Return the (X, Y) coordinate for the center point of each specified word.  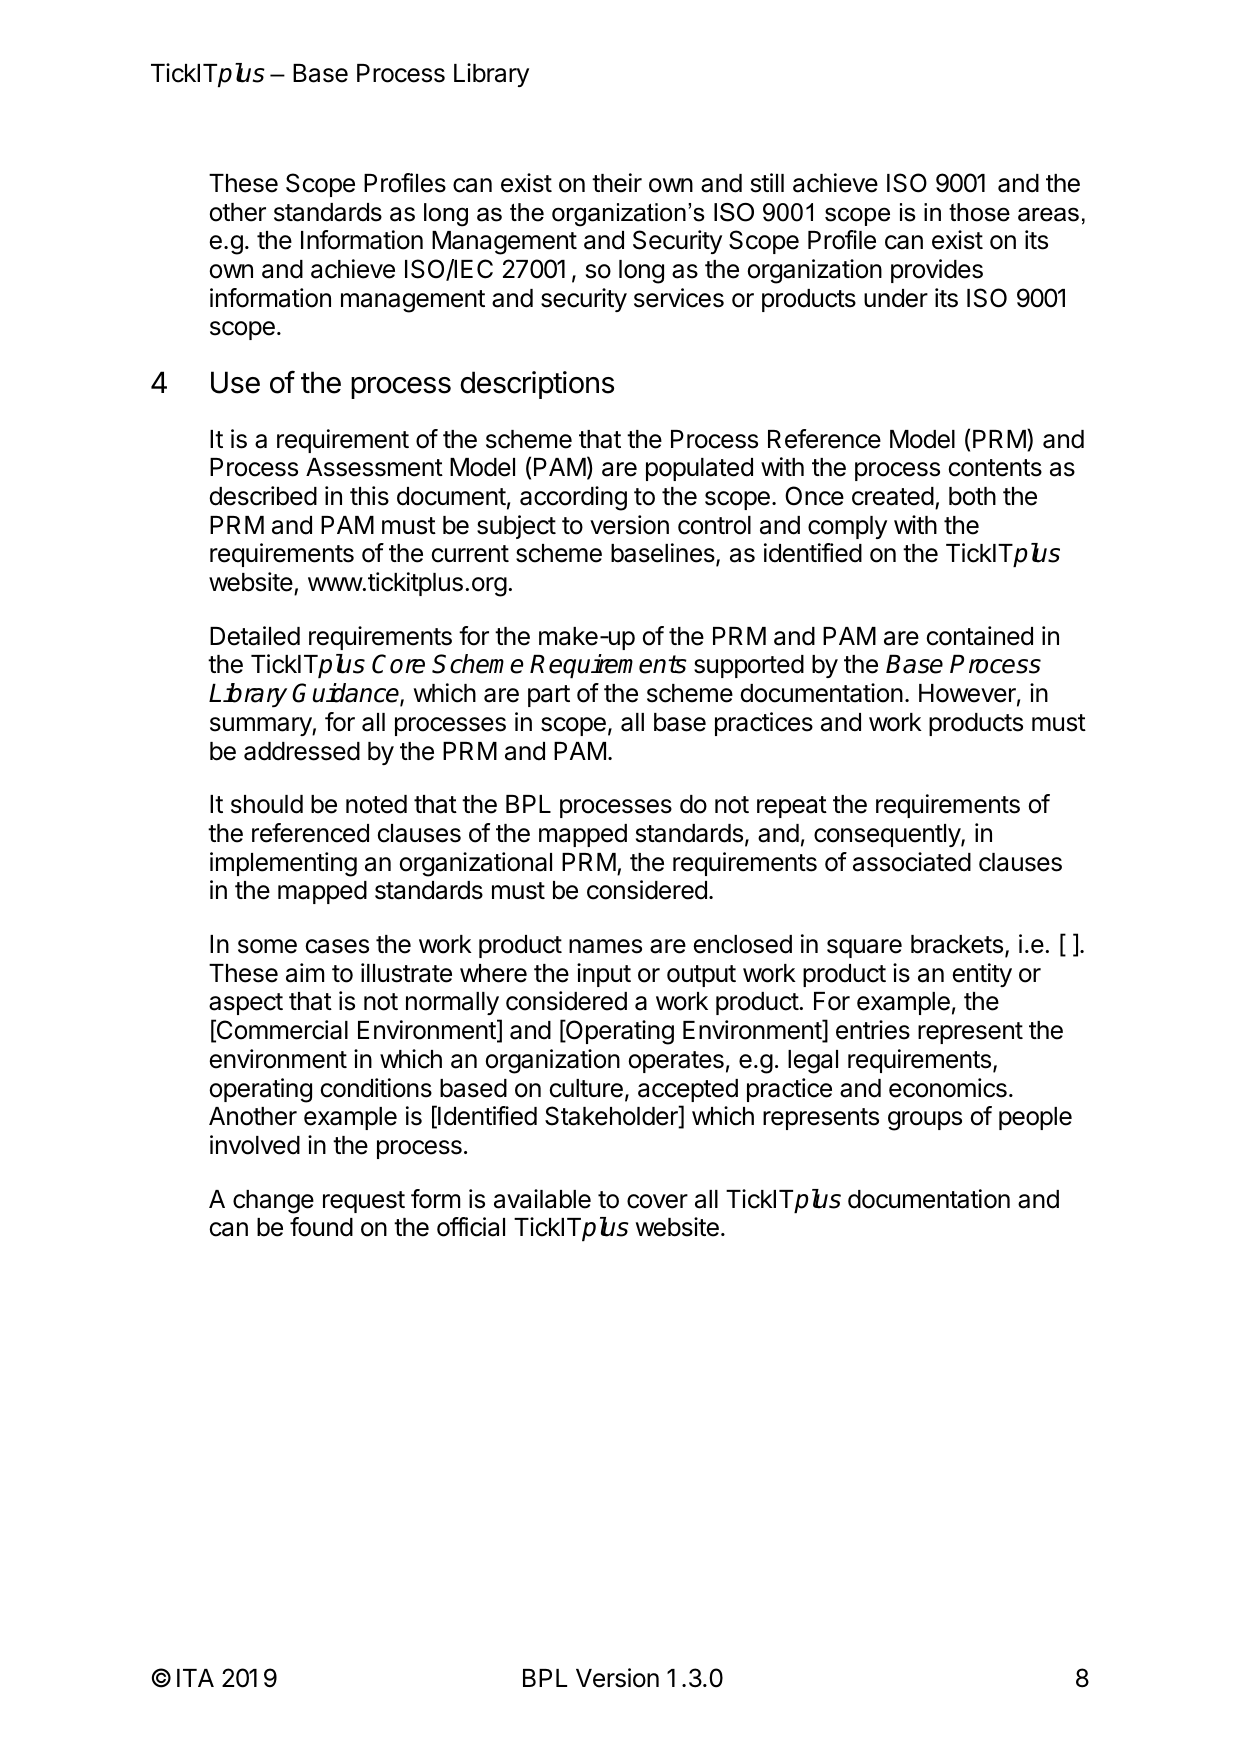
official (471, 1227)
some (267, 946)
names (605, 946)
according (573, 498)
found (321, 1227)
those (979, 212)
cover (657, 1201)
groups (925, 1121)
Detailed (255, 636)
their (617, 183)
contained (980, 636)
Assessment (374, 467)
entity (982, 975)
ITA (195, 1678)
